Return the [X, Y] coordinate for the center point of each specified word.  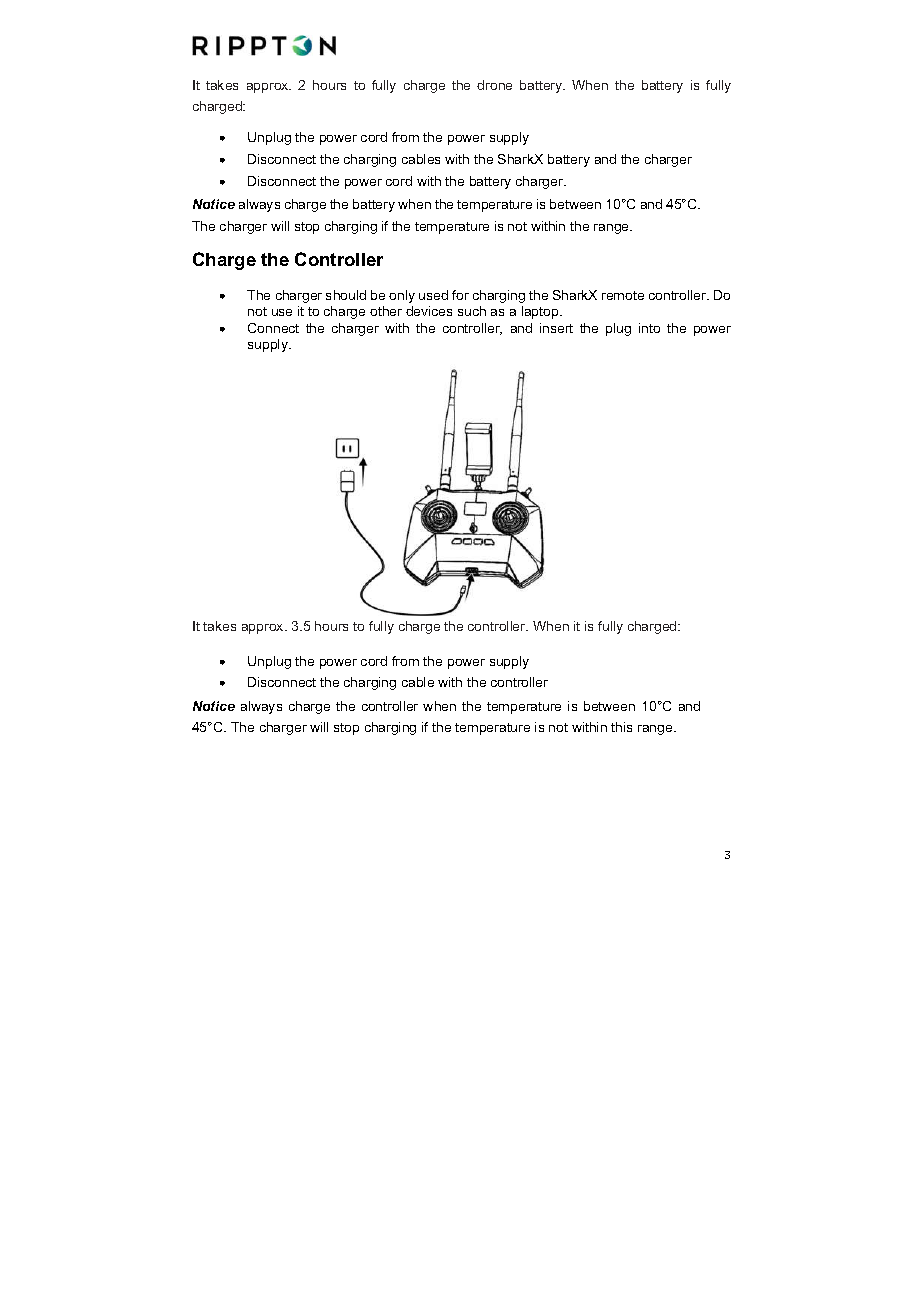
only [402, 296]
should [346, 295]
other [386, 311]
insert [556, 328]
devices [429, 311]
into [649, 328]
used [433, 295]
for [460, 295]
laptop [541, 312]
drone [494, 85]
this [621, 727]
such [472, 311]
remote [623, 295]
